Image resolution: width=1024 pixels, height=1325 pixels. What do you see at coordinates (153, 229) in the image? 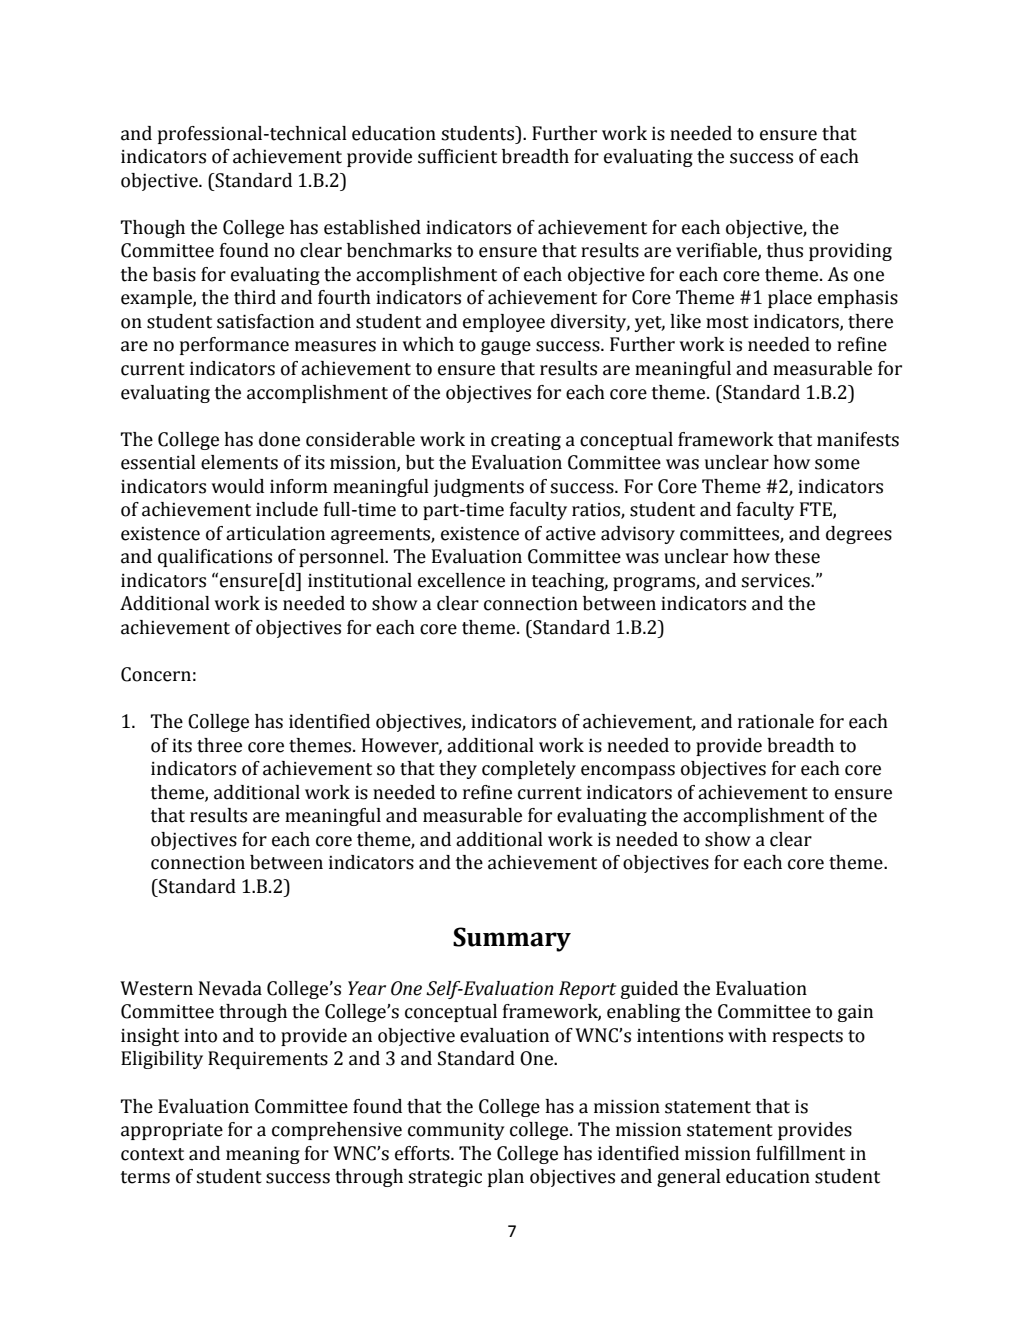
I see `Though` at bounding box center [153, 229].
